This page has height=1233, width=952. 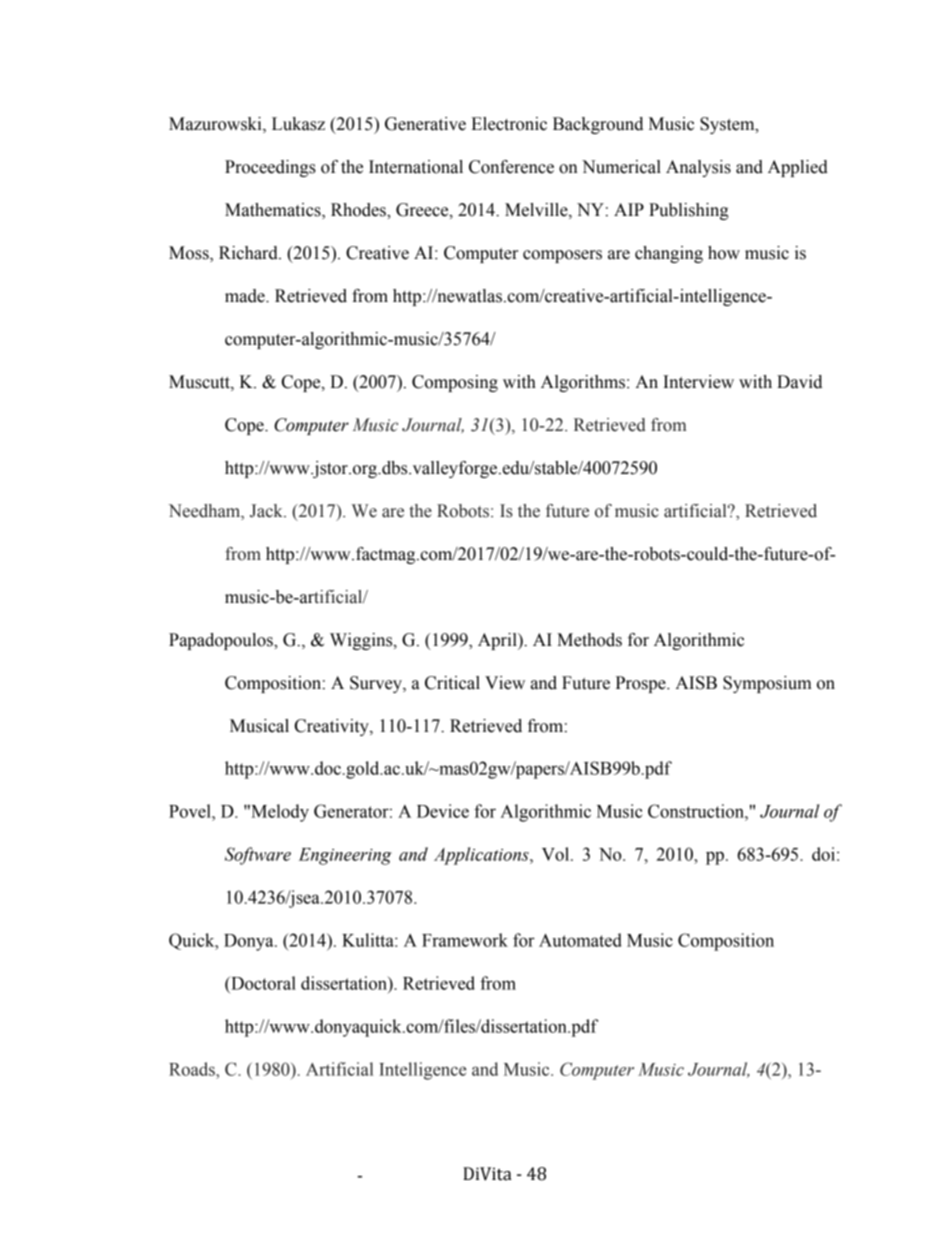 What do you see at coordinates (262, 983) in the page?
I see `Doctoral` at bounding box center [262, 983].
